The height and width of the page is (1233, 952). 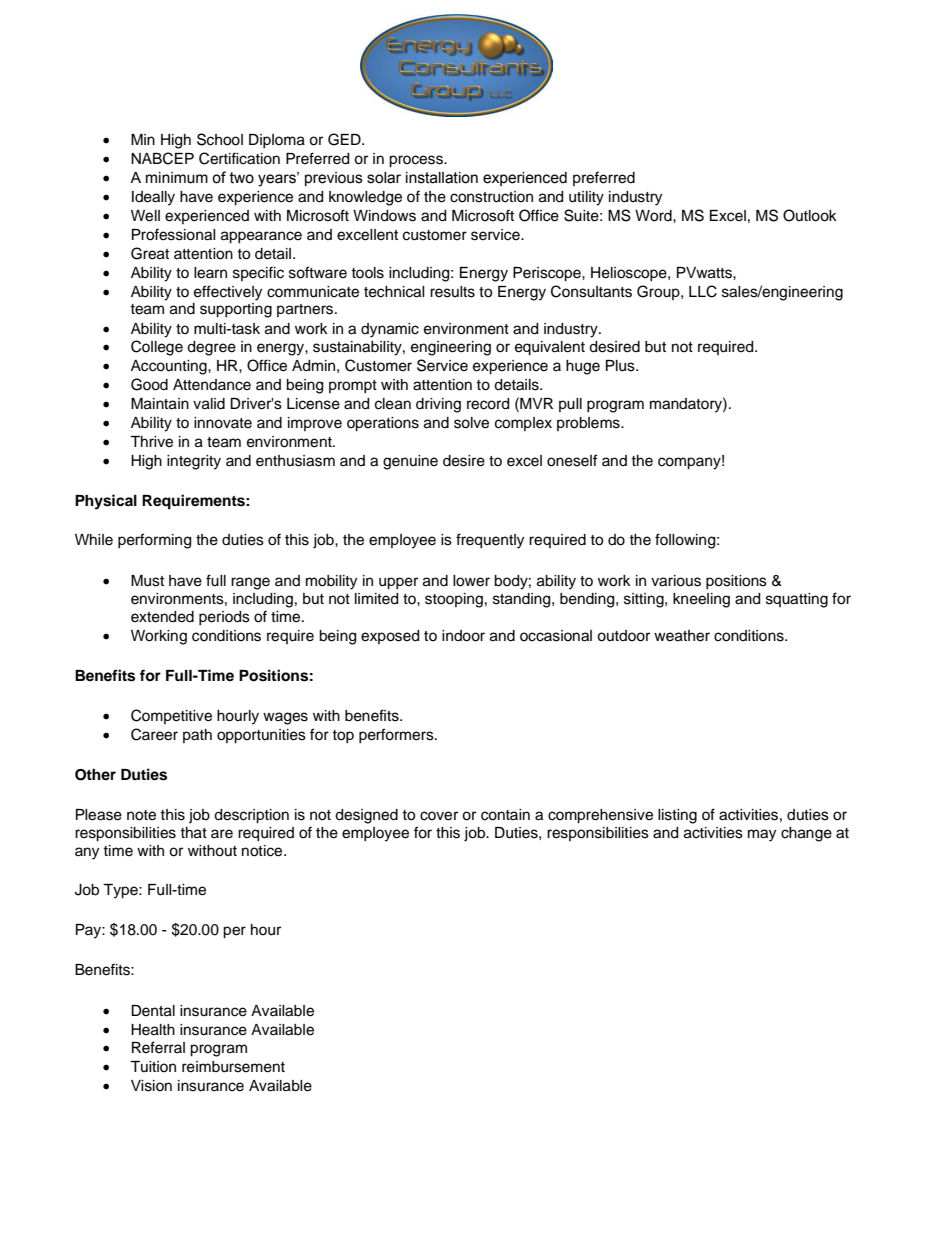 What do you see at coordinates (454, 600) in the page?
I see `stooping` at bounding box center [454, 600].
